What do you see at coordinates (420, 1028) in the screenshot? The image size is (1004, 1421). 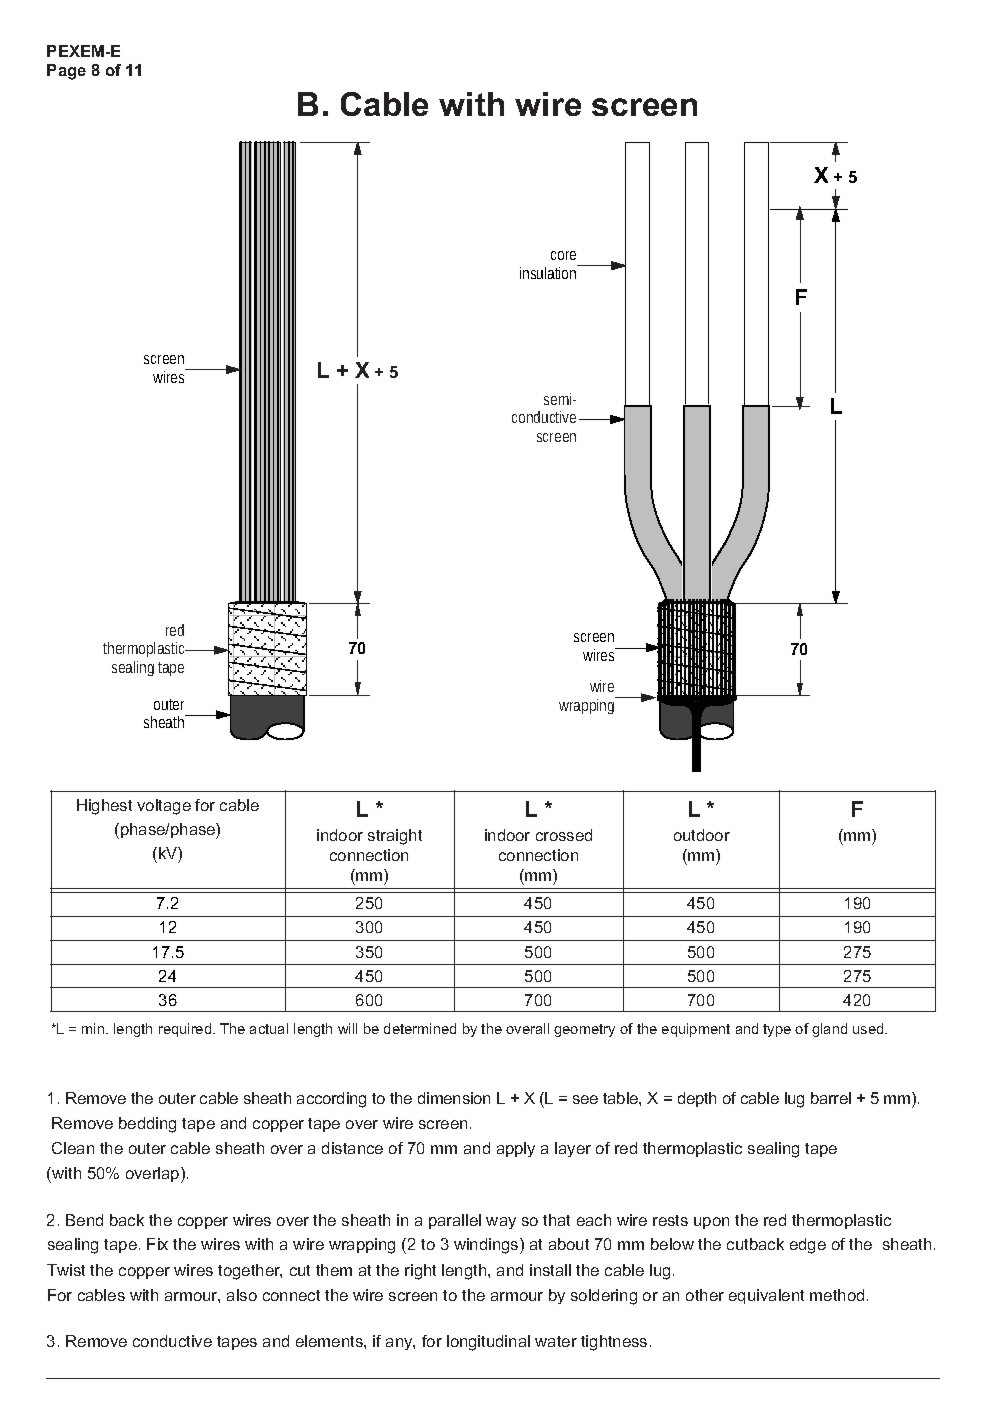 I see `determined` at bounding box center [420, 1028].
